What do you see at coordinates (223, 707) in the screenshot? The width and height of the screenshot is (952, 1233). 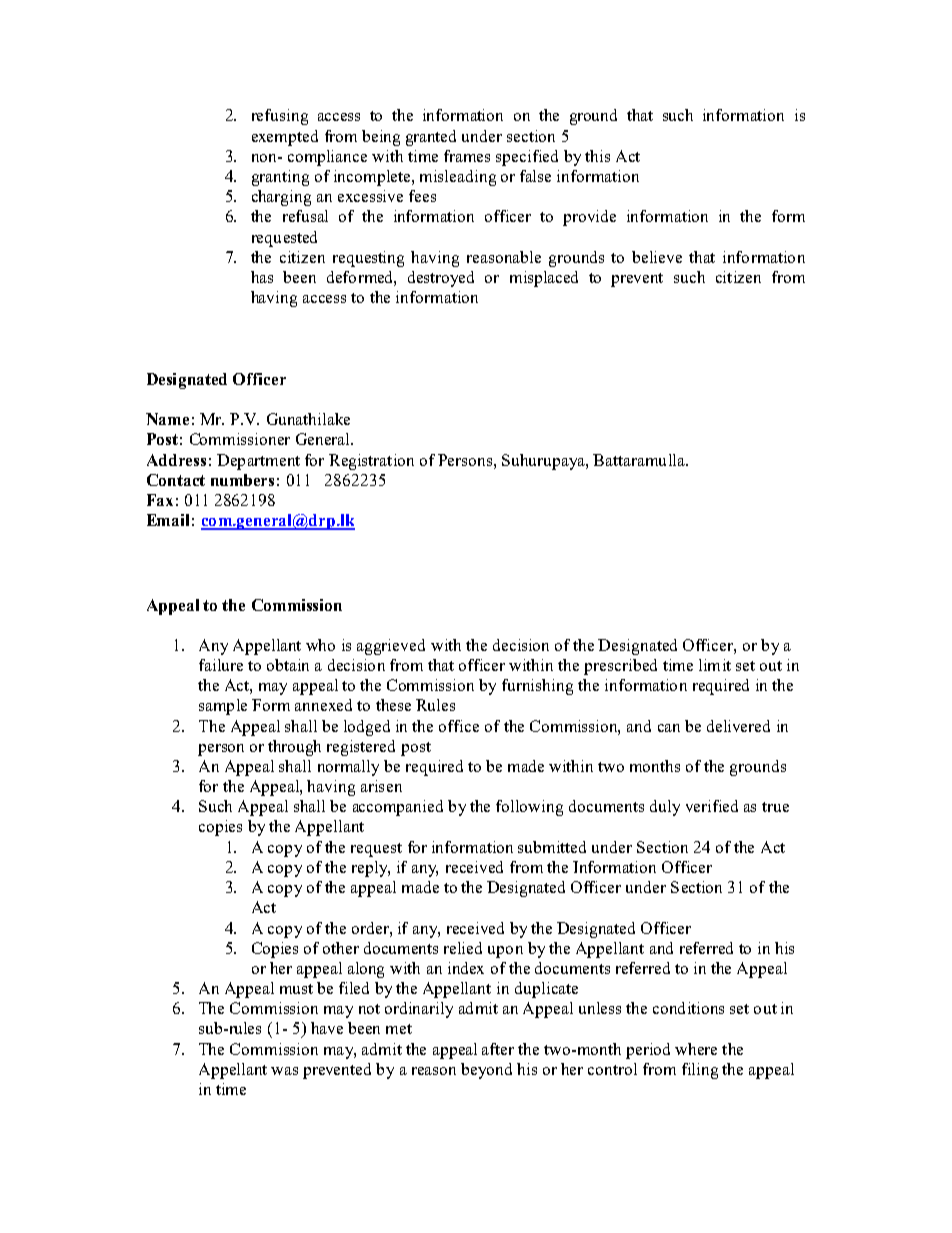 I see `sample` at bounding box center [223, 707].
